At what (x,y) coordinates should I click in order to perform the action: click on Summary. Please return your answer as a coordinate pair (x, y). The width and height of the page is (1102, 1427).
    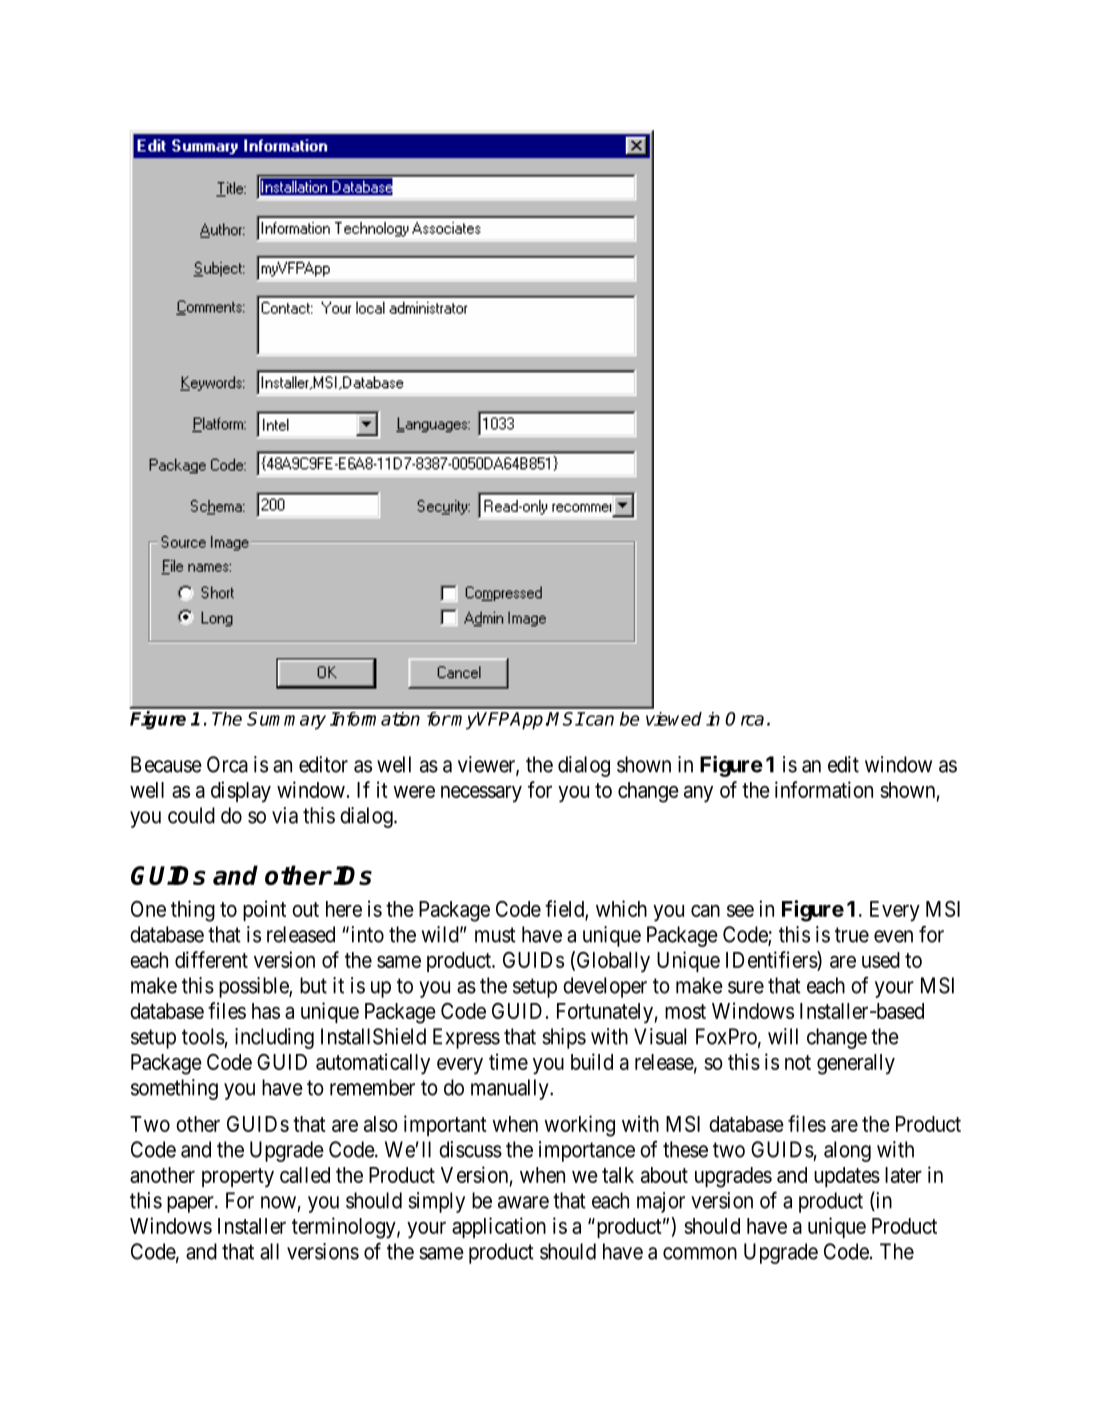
    Looking at the image, I should click on (286, 721).
